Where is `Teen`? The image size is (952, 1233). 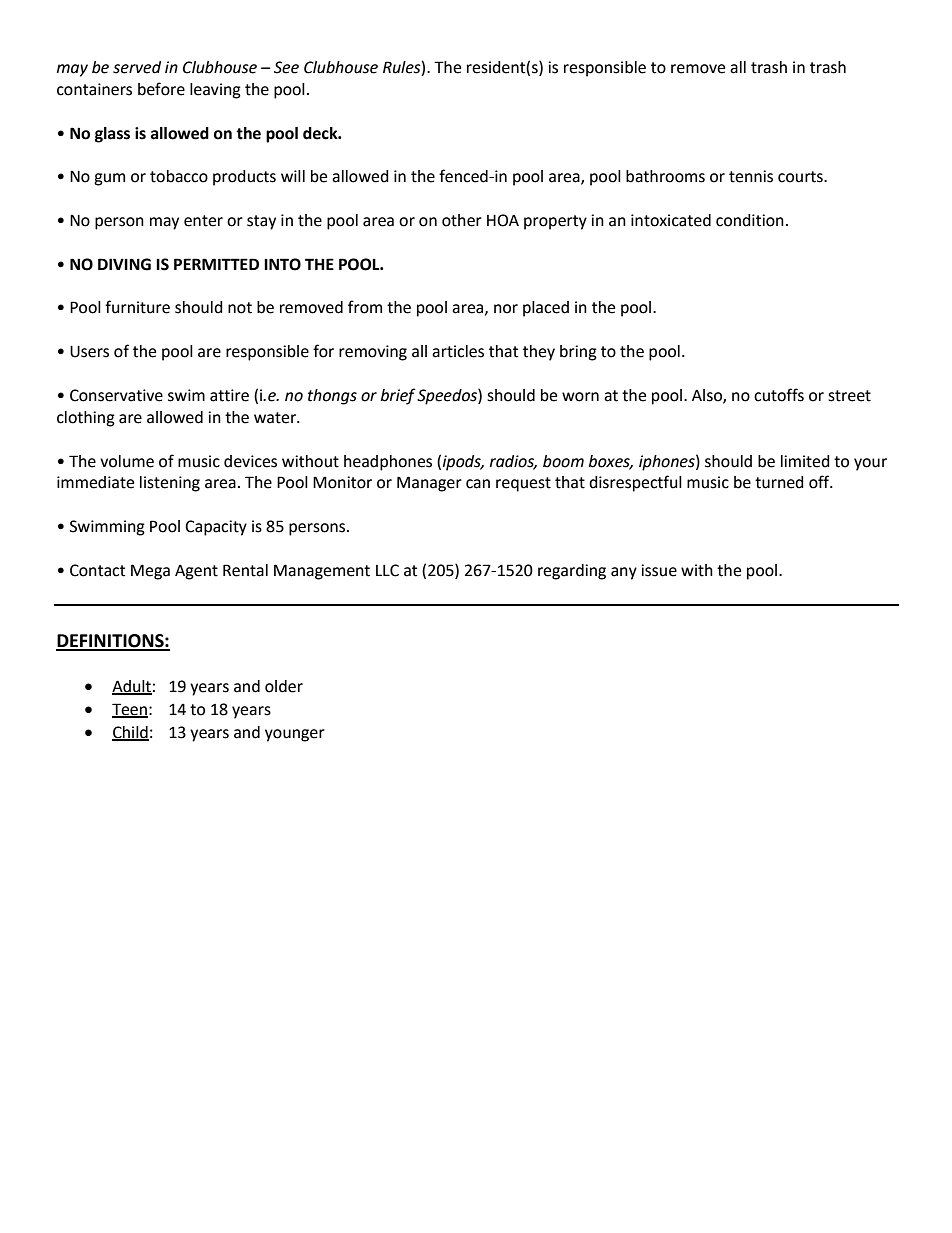 Teen is located at coordinates (130, 710).
